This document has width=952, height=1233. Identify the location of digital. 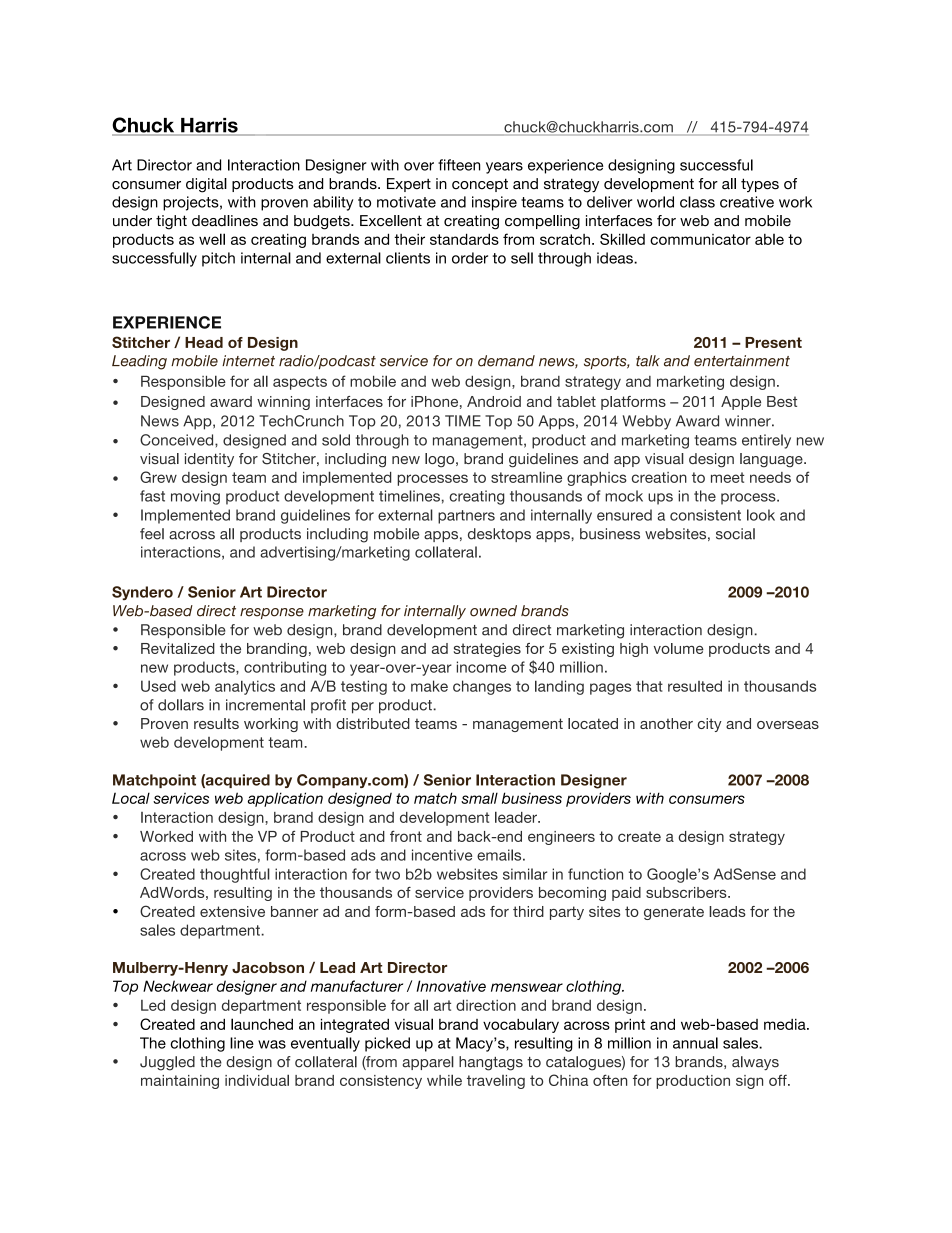
(206, 185).
